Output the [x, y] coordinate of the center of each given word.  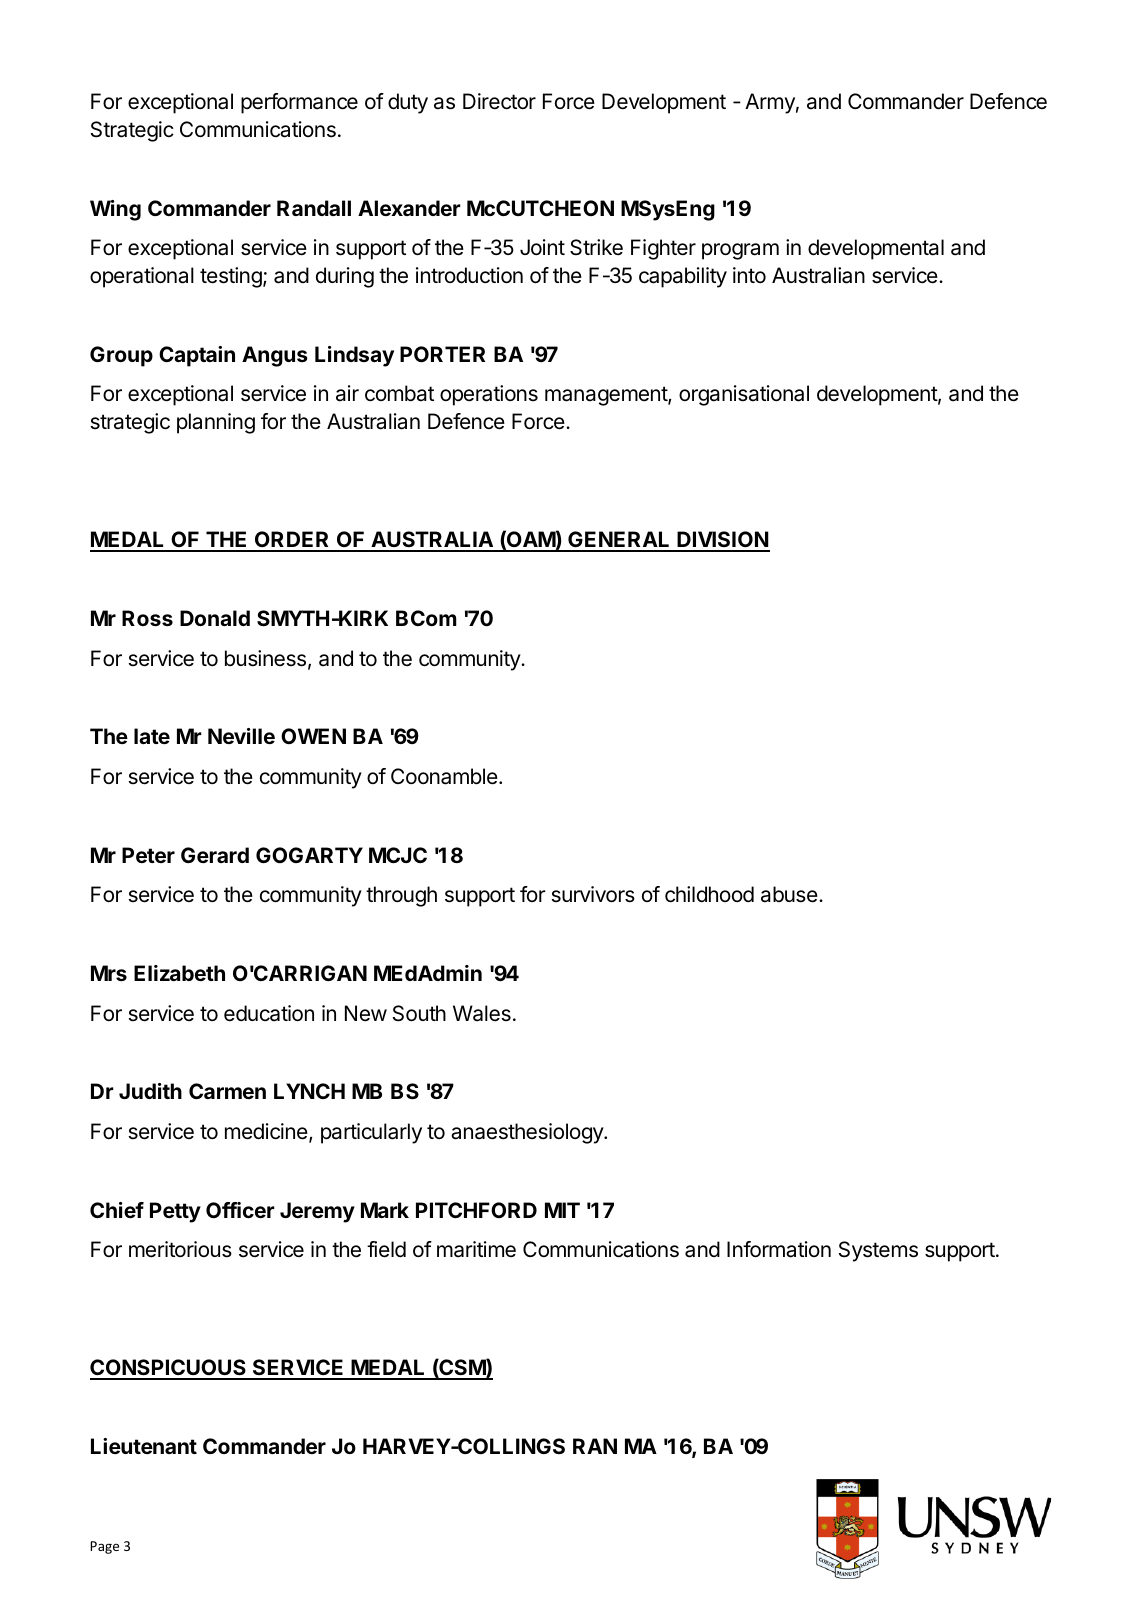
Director [499, 101]
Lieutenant [144, 1446]
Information [779, 1249]
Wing [115, 210]
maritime [476, 1249]
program [740, 251]
